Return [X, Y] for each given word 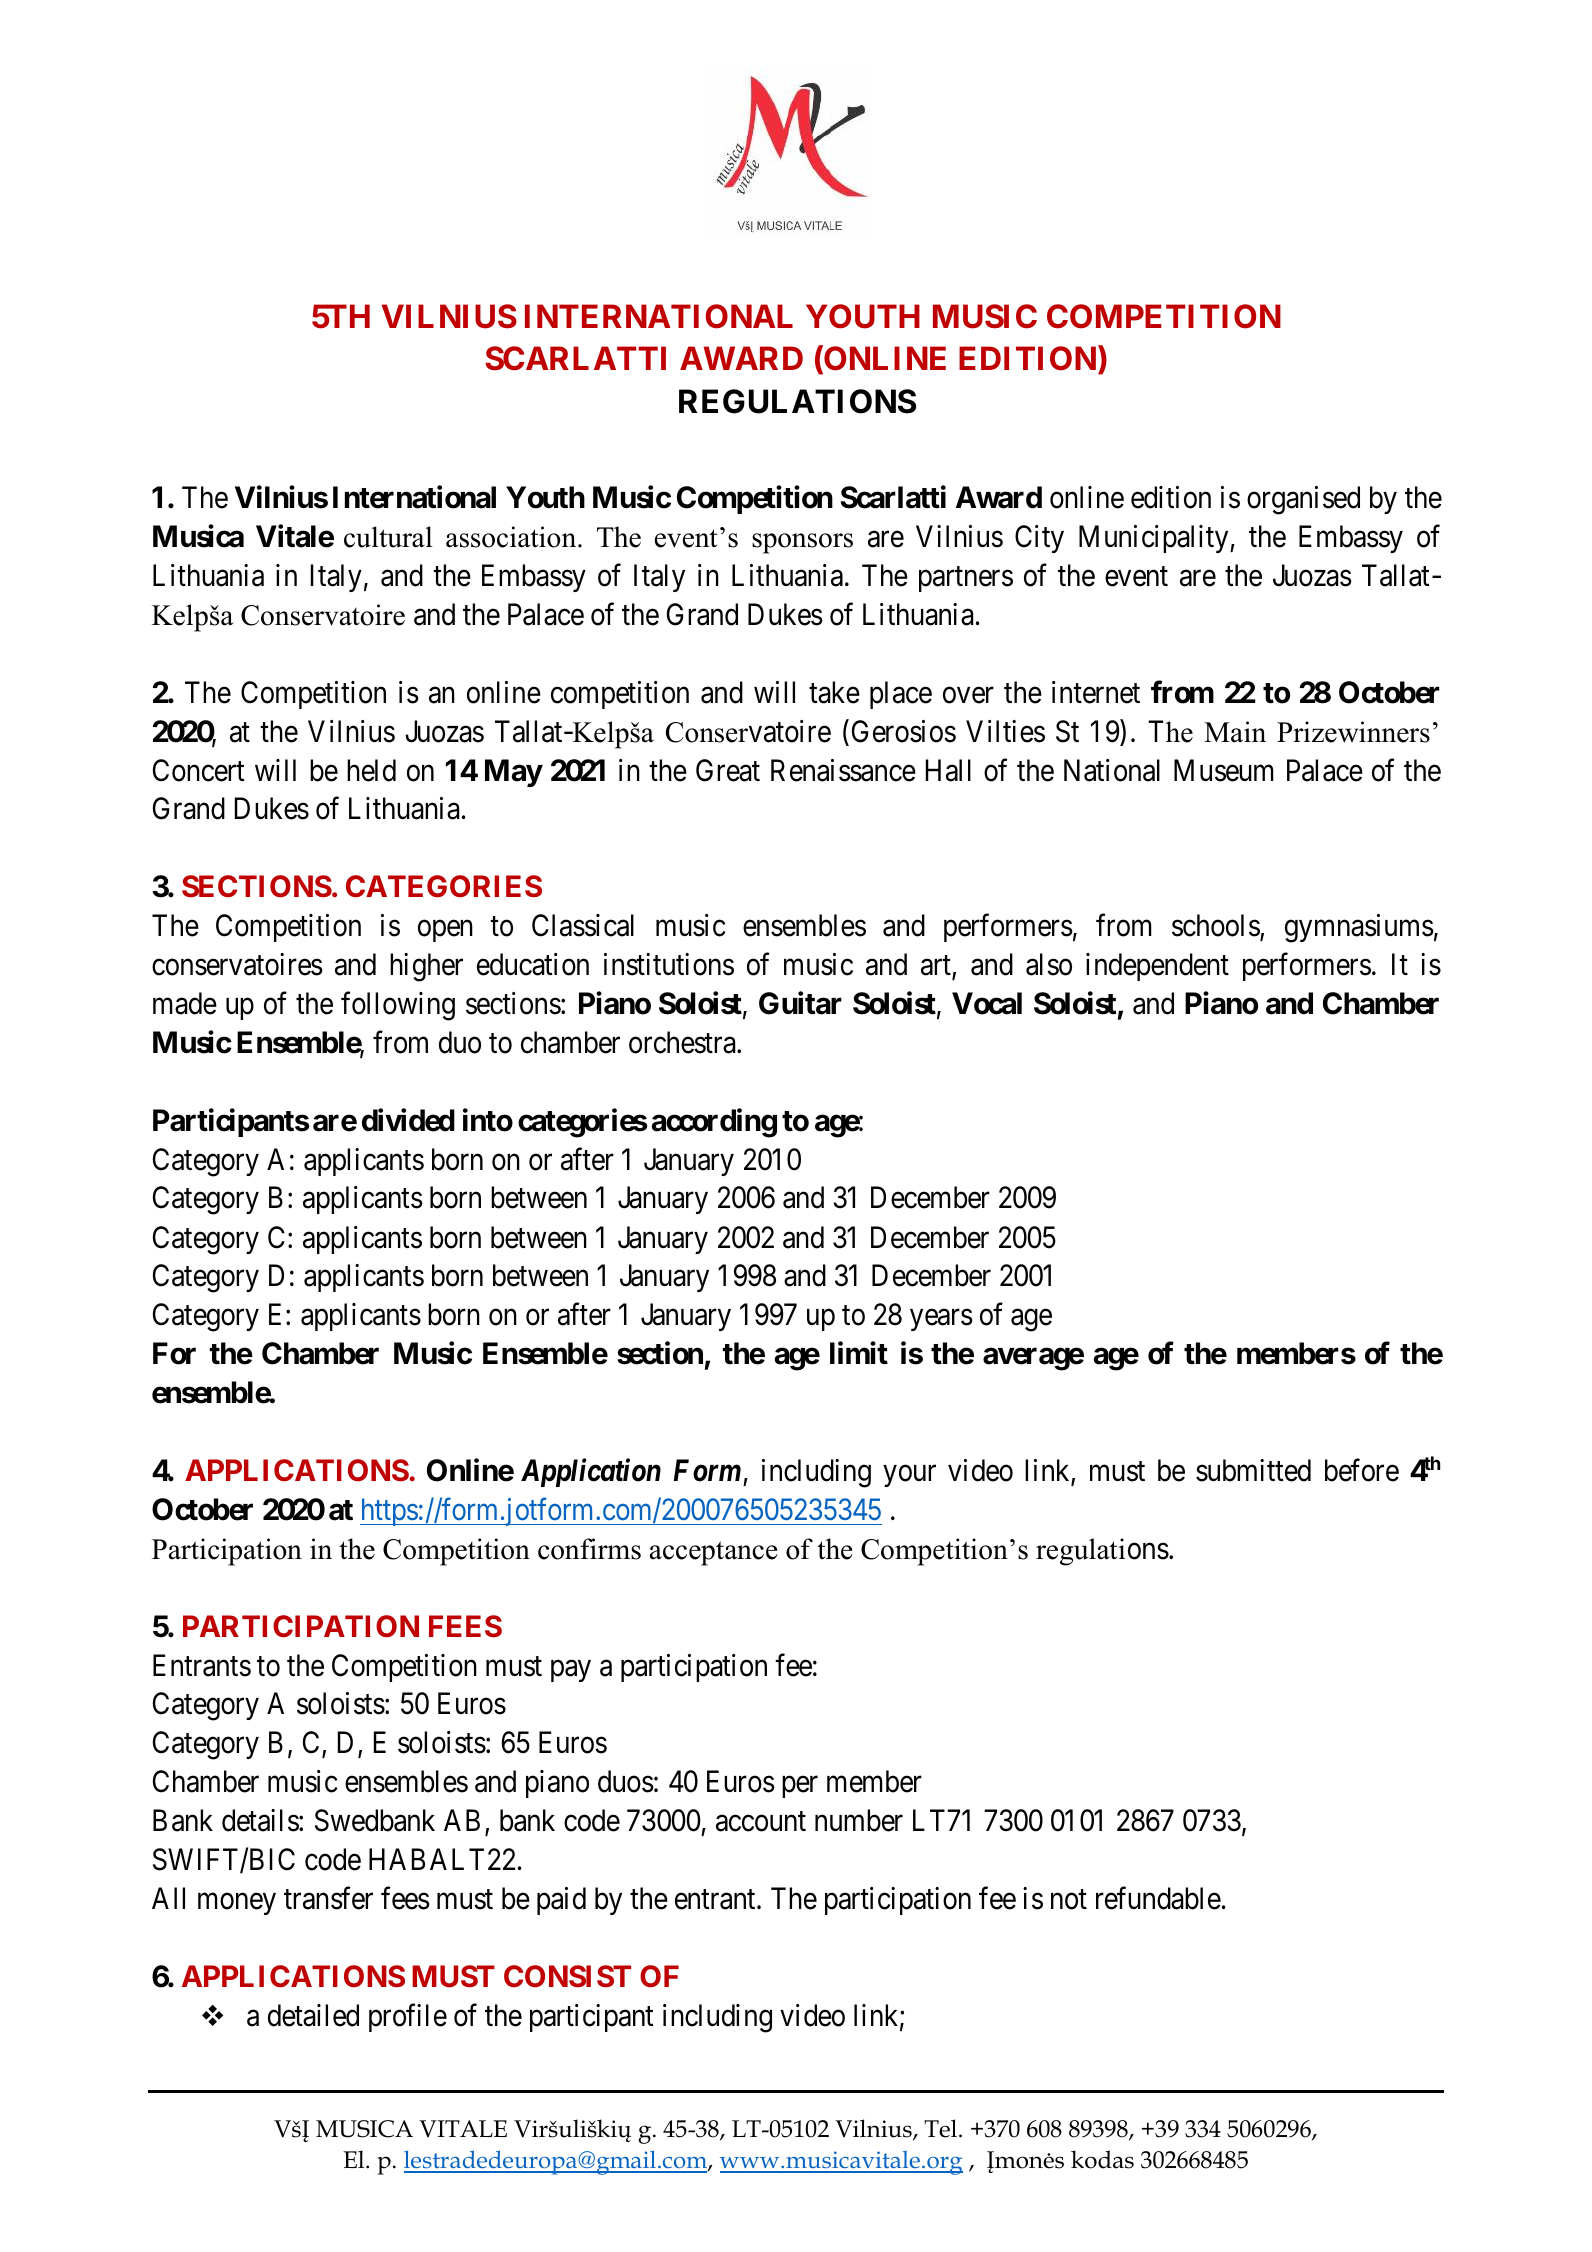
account [761, 1822]
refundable [1158, 1898]
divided [408, 1120]
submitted [1253, 1470]
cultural [388, 537]
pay [571, 1671]
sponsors [802, 543]
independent [1157, 967]
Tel [942, 2128]
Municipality [1155, 539]
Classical [583, 925]
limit [859, 1353]
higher [426, 967]
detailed [313, 2015]
